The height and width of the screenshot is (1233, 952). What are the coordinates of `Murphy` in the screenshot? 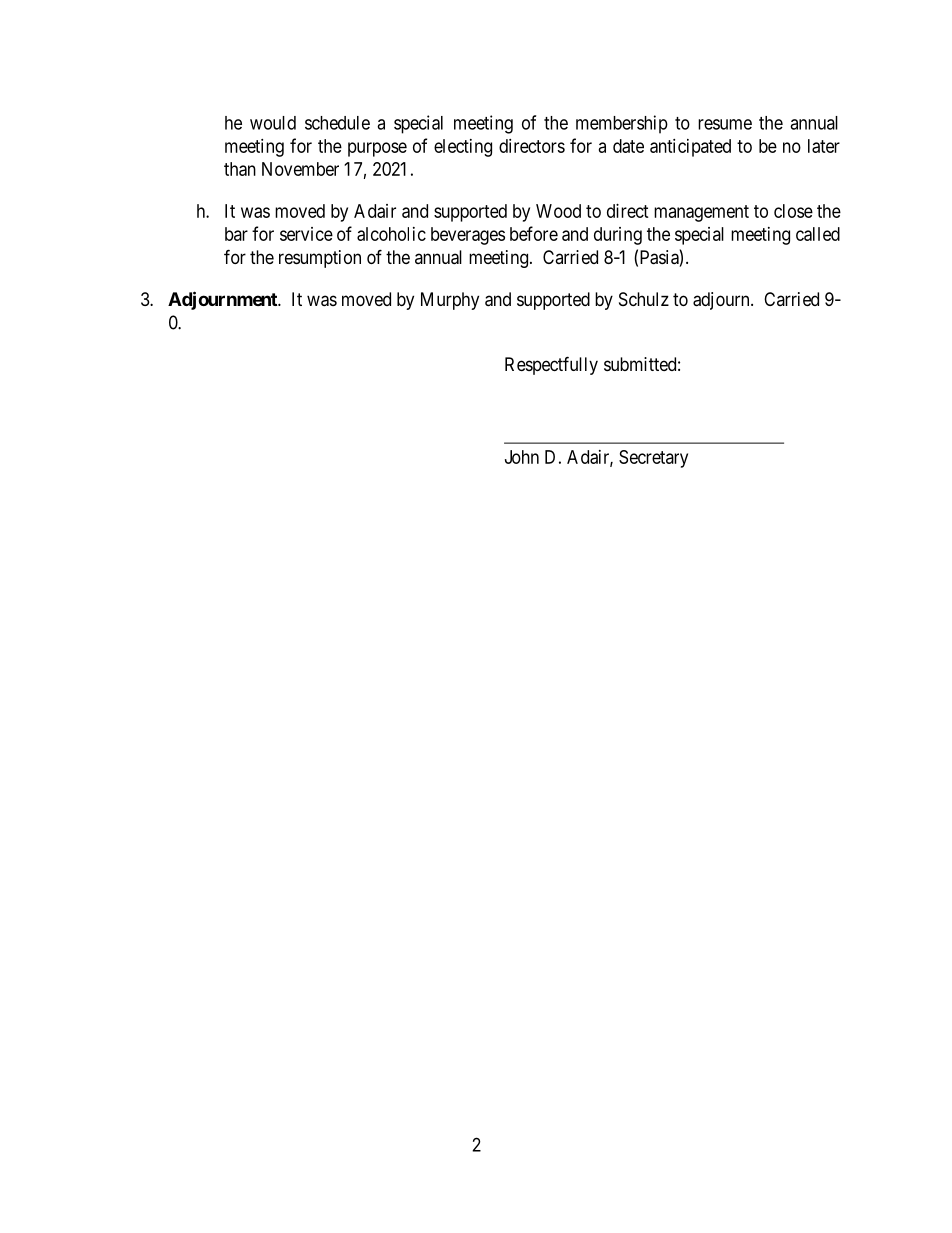 It's located at (450, 301).
